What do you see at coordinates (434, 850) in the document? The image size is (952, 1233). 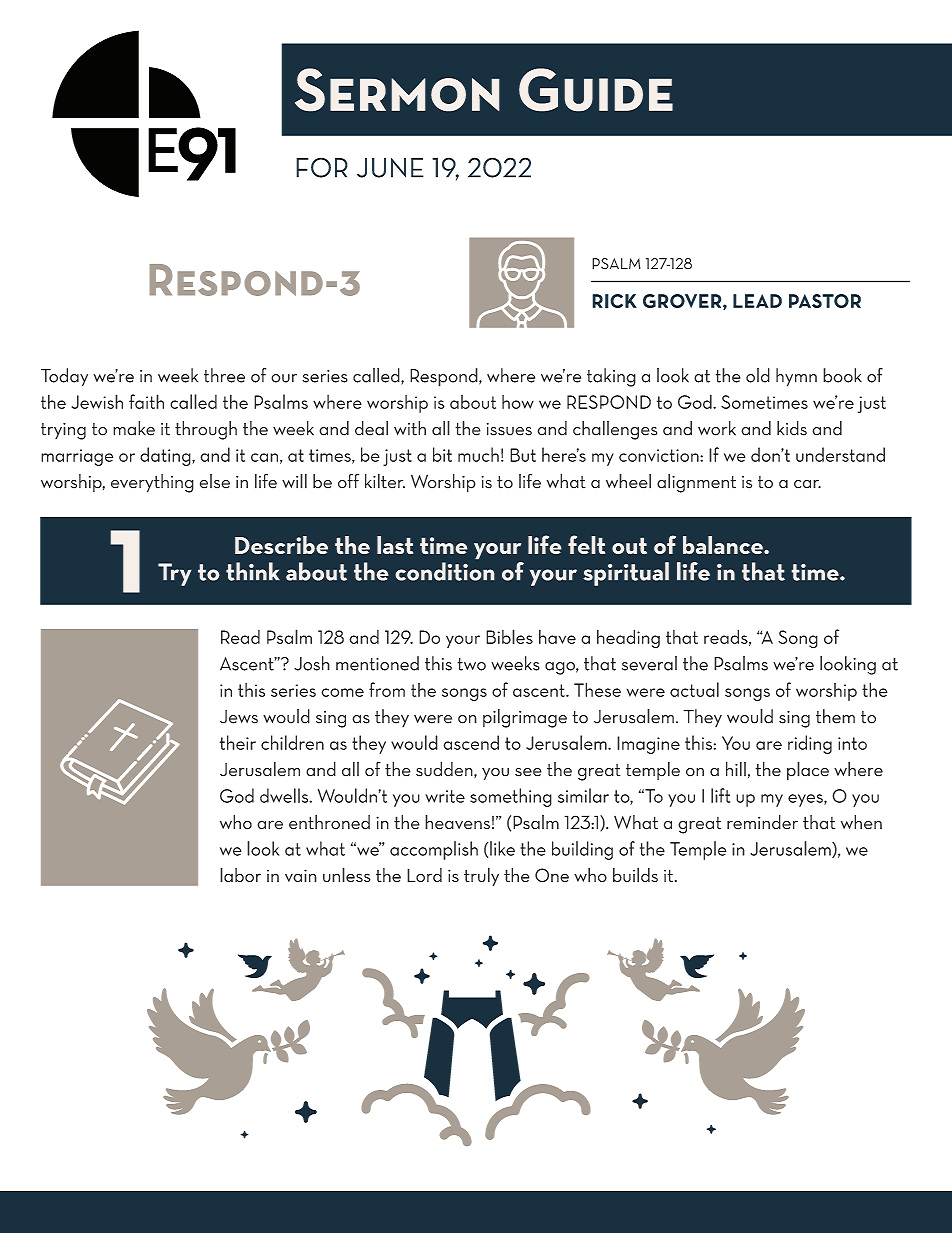 I see `accomplish` at bounding box center [434, 850].
